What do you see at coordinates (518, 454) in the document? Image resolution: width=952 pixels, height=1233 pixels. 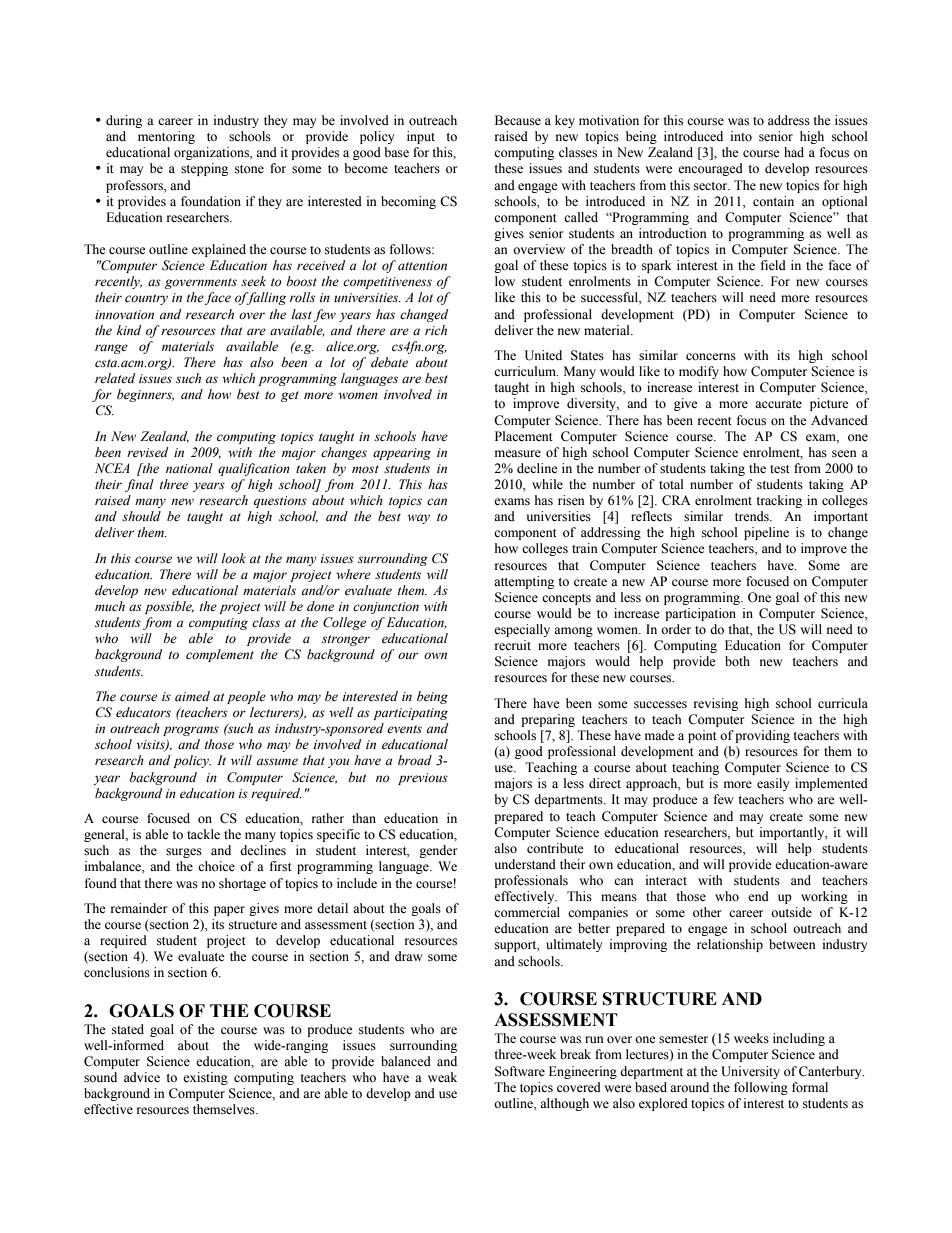 I see `measure` at bounding box center [518, 454].
